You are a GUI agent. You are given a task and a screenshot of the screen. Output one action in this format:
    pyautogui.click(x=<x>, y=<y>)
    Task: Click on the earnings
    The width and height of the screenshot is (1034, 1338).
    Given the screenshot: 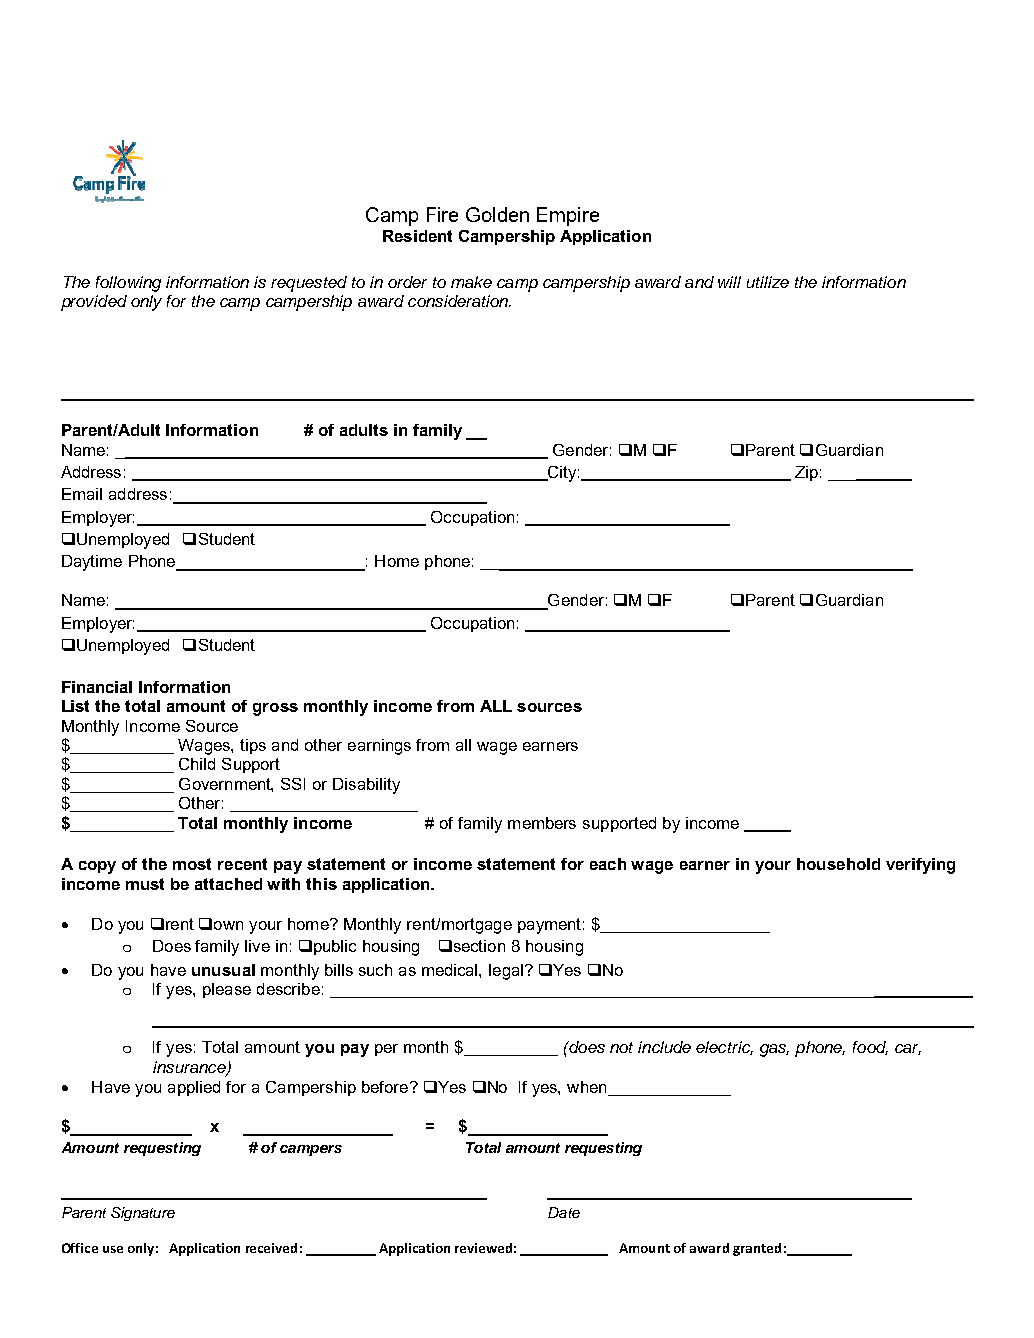 What is the action you would take?
    pyautogui.click(x=379, y=747)
